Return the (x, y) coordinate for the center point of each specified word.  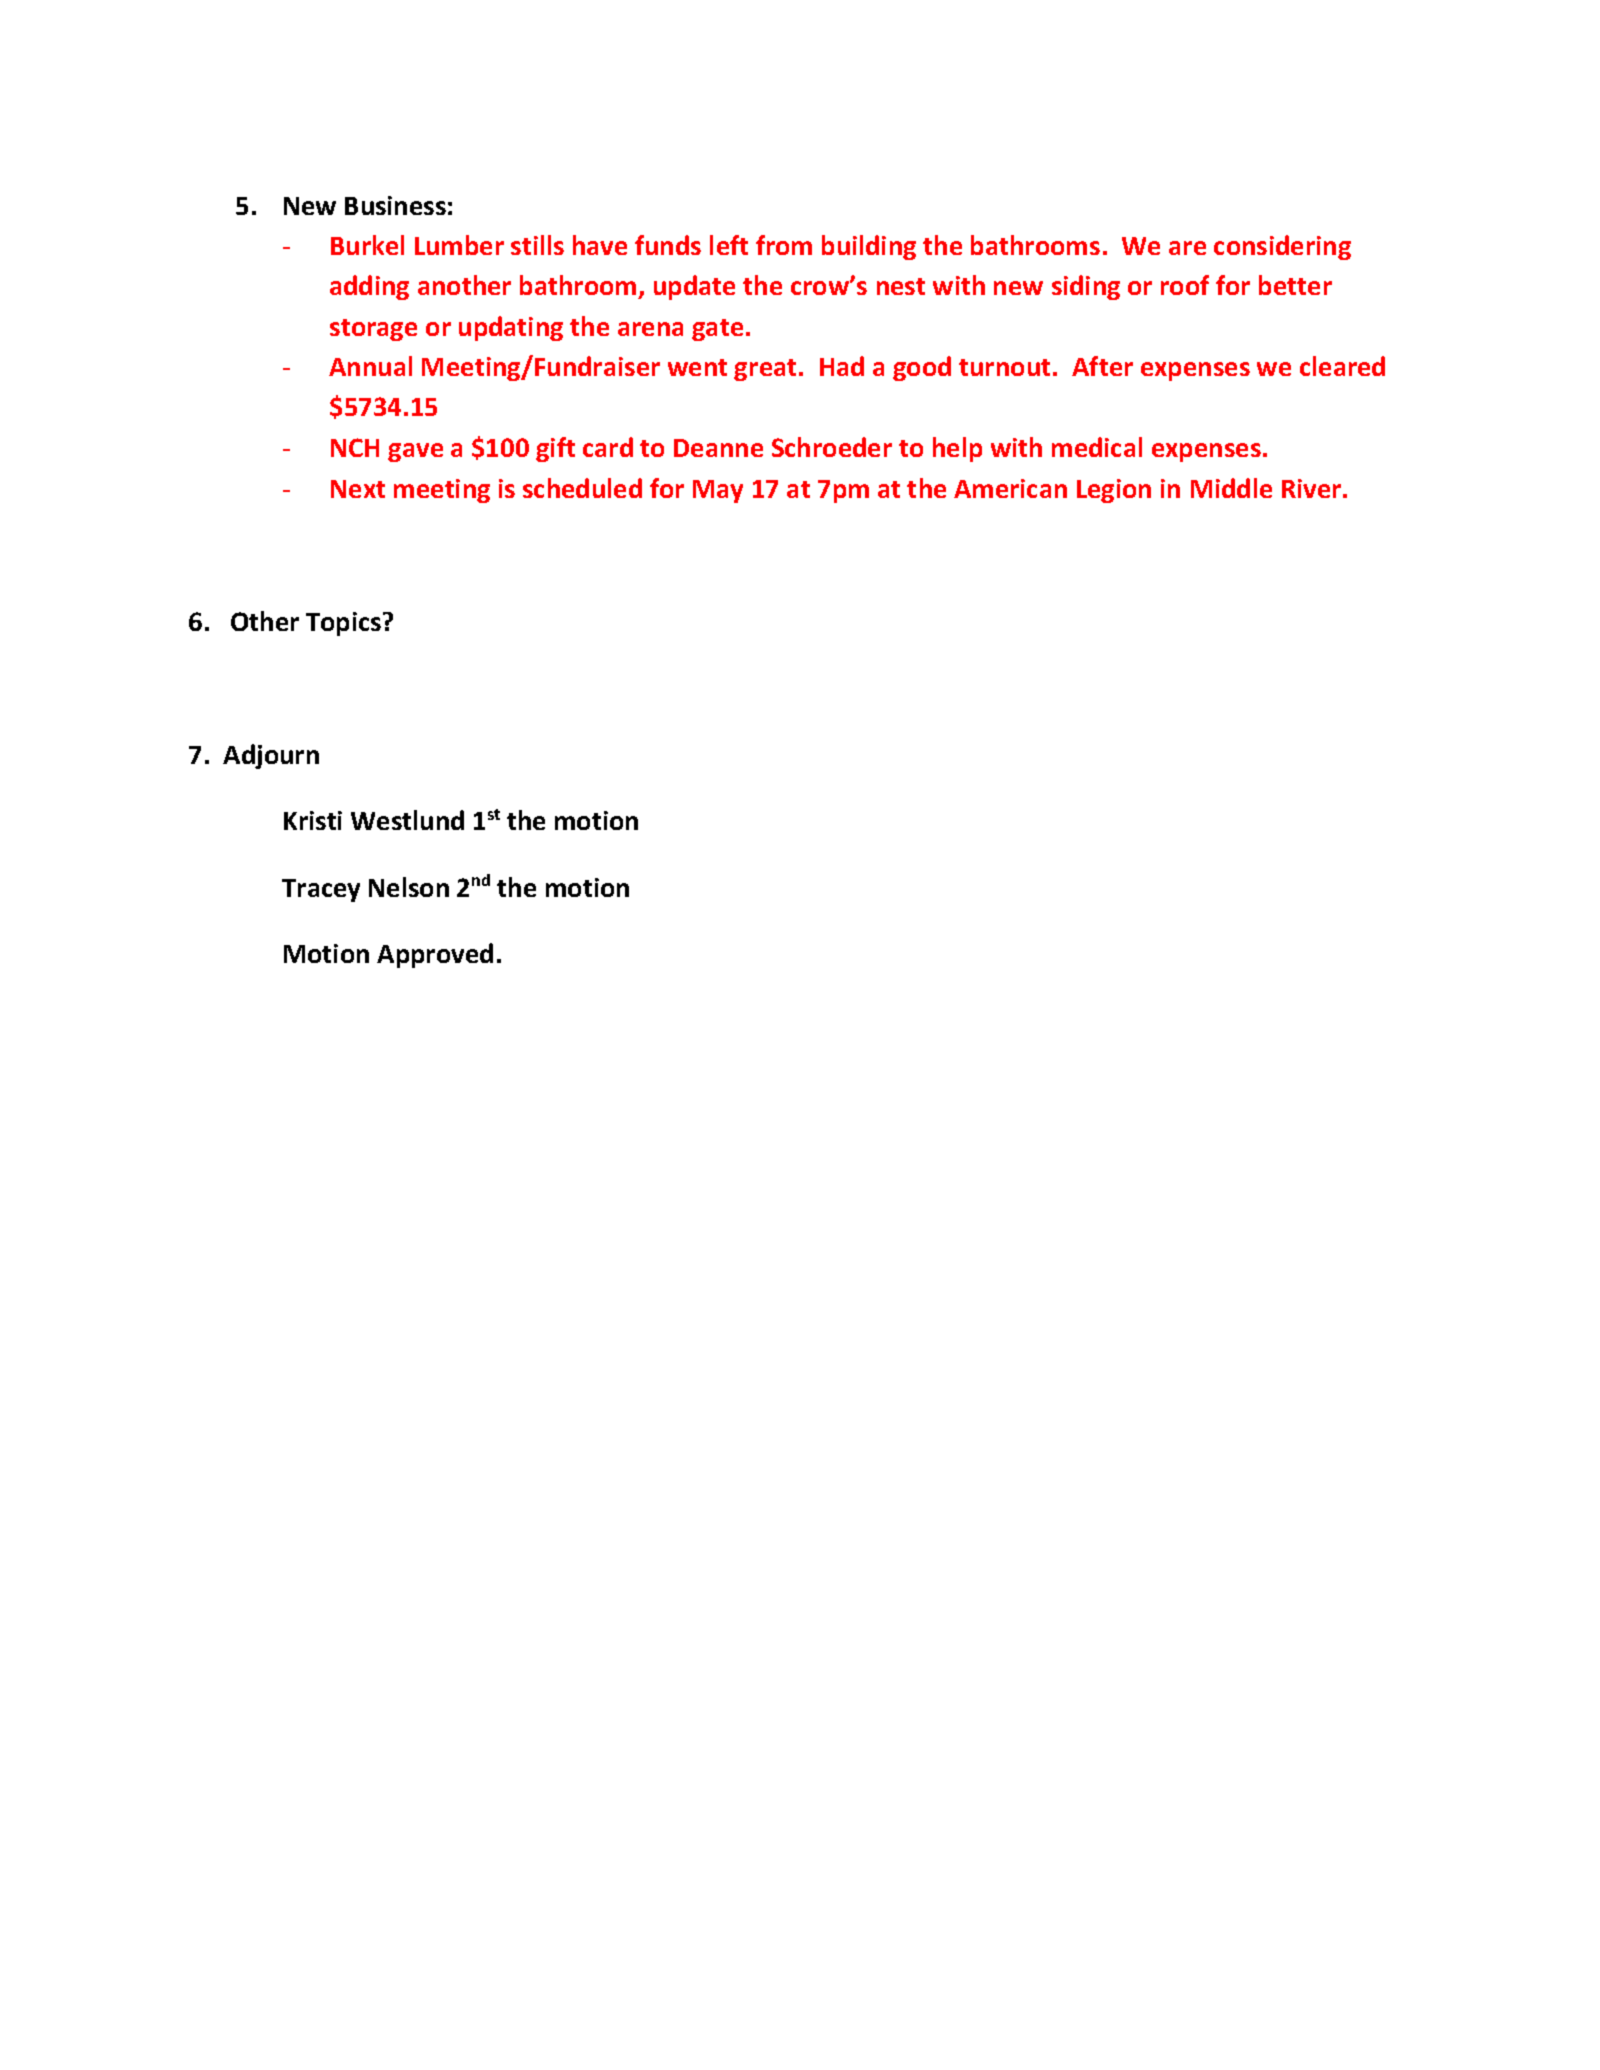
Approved (435, 955)
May (718, 491)
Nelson (409, 887)
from (784, 245)
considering (1282, 247)
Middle (1231, 488)
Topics (345, 624)
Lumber (459, 245)
